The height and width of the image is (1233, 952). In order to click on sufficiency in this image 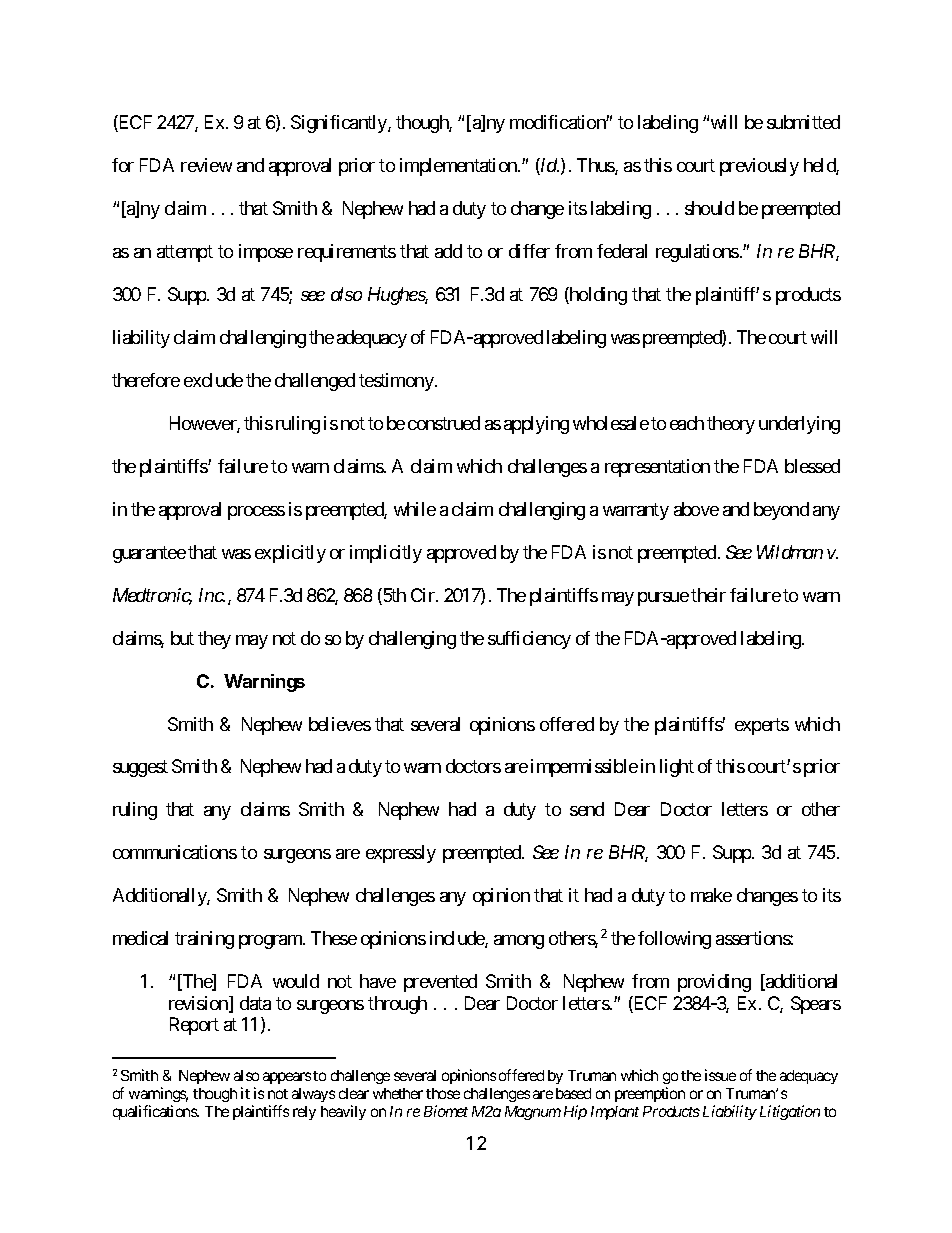, I will do `click(529, 640)`.
